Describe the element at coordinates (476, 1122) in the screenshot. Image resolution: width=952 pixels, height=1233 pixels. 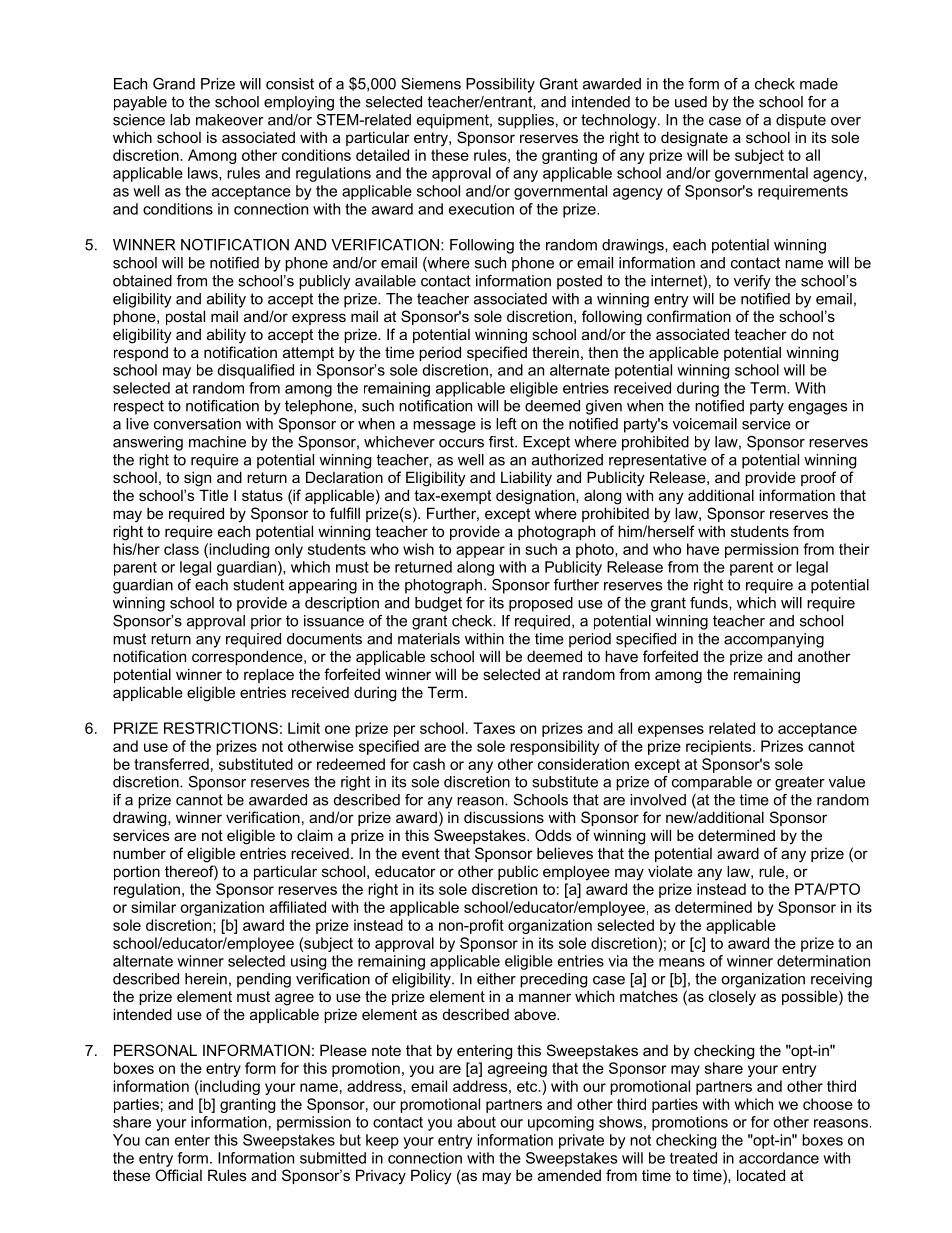
I see `about` at that location.
